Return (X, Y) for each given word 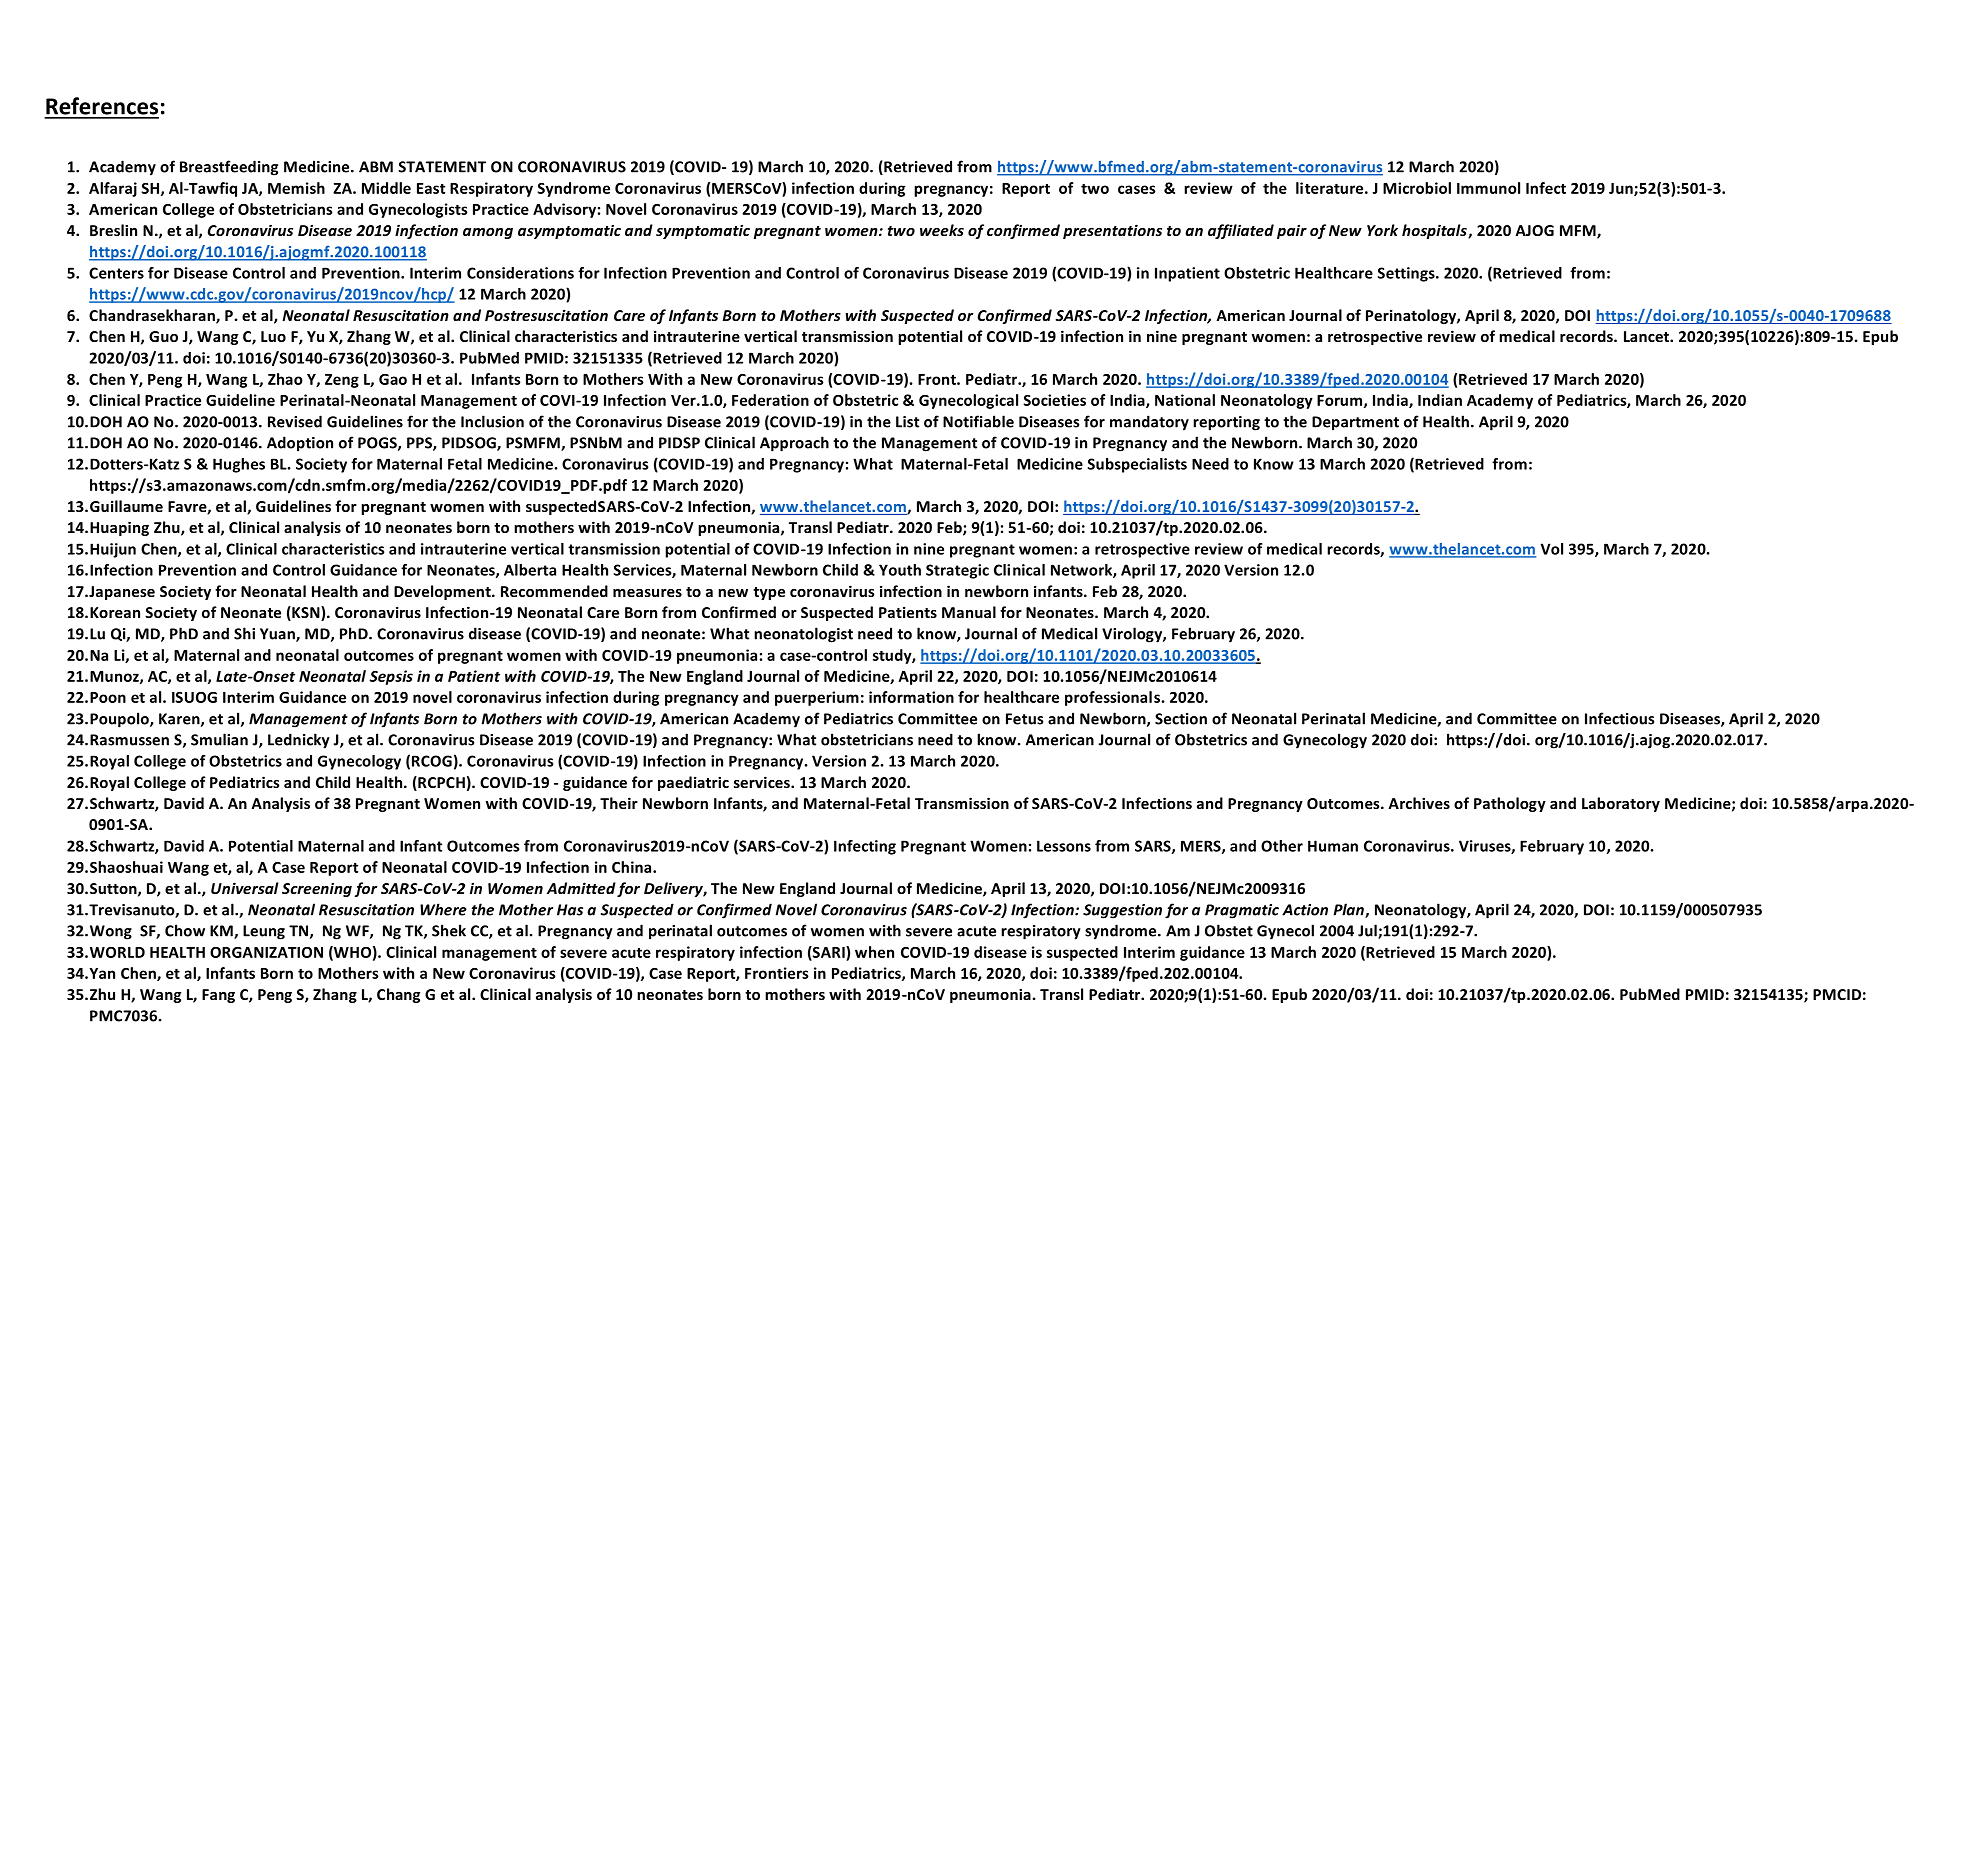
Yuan (278, 635)
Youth (900, 570)
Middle (386, 188)
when (874, 952)
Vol (1552, 549)
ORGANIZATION (266, 952)
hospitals (1435, 231)
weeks (942, 230)
